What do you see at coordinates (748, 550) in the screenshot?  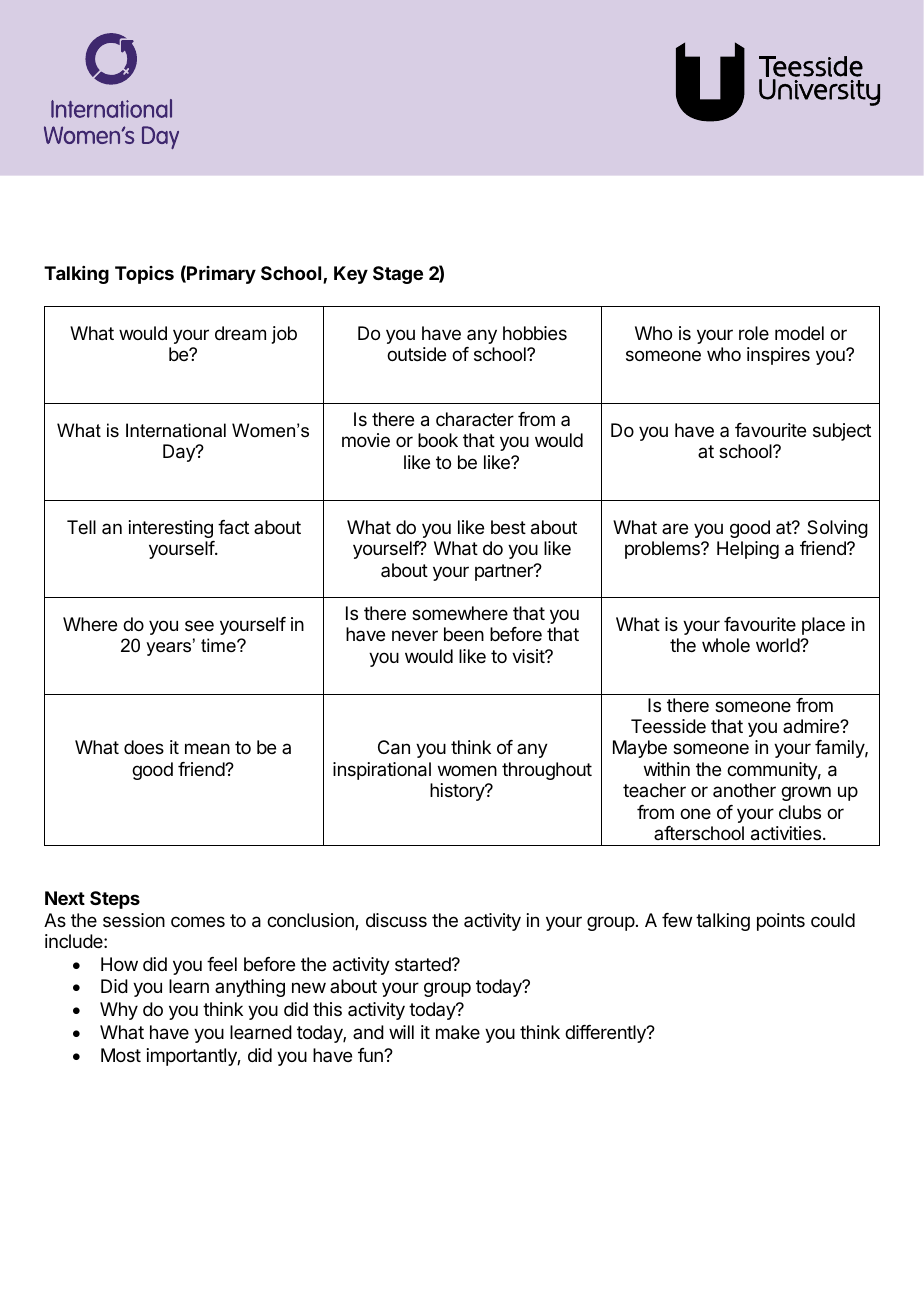 I see `Helping` at bounding box center [748, 550].
